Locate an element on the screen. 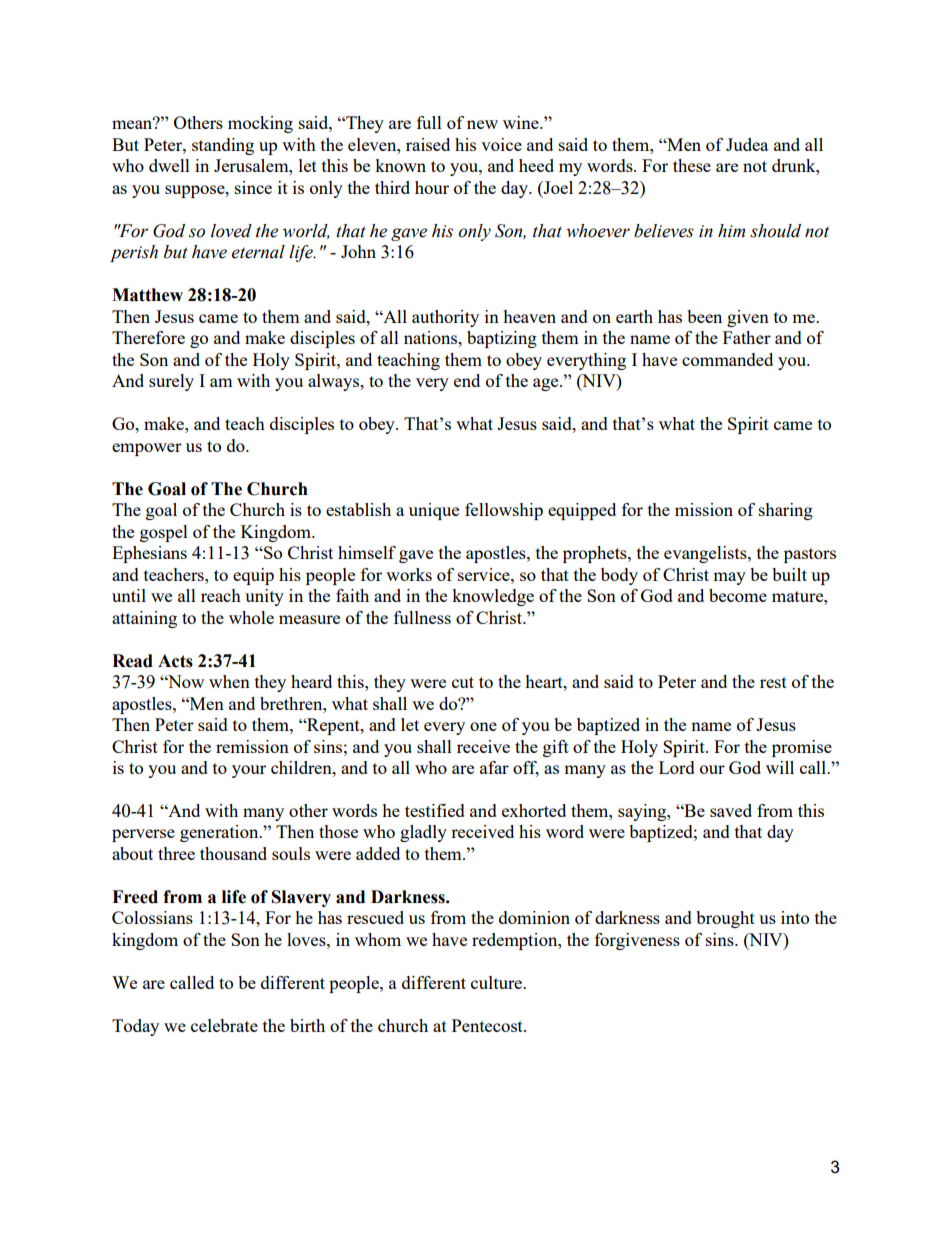 This screenshot has width=952, height=1233. commanded is located at coordinates (727, 359).
